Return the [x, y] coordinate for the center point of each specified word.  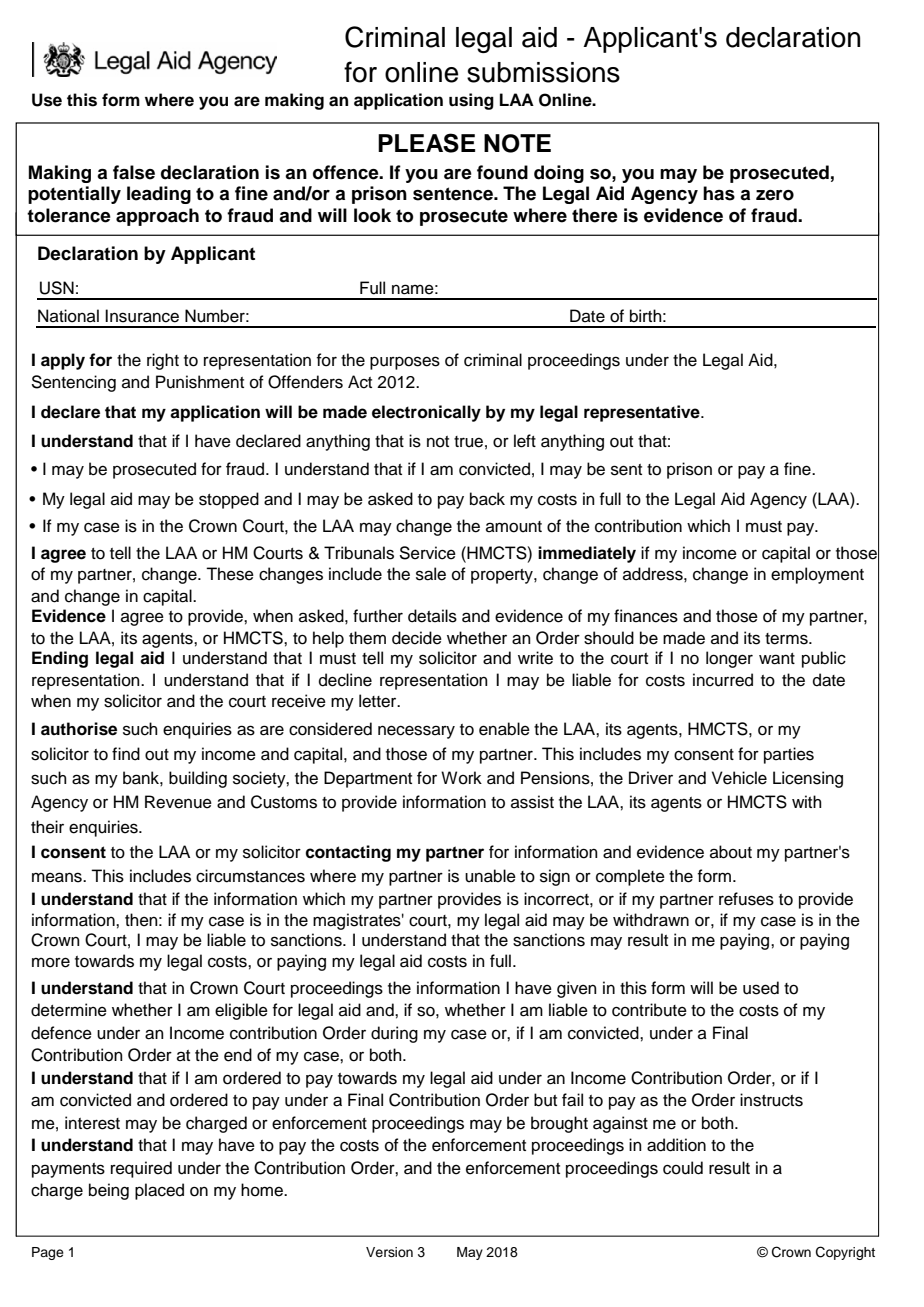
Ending [60, 659]
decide [417, 638]
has [719, 193]
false [134, 172]
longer [729, 659]
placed [159, 1191]
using [471, 101]
